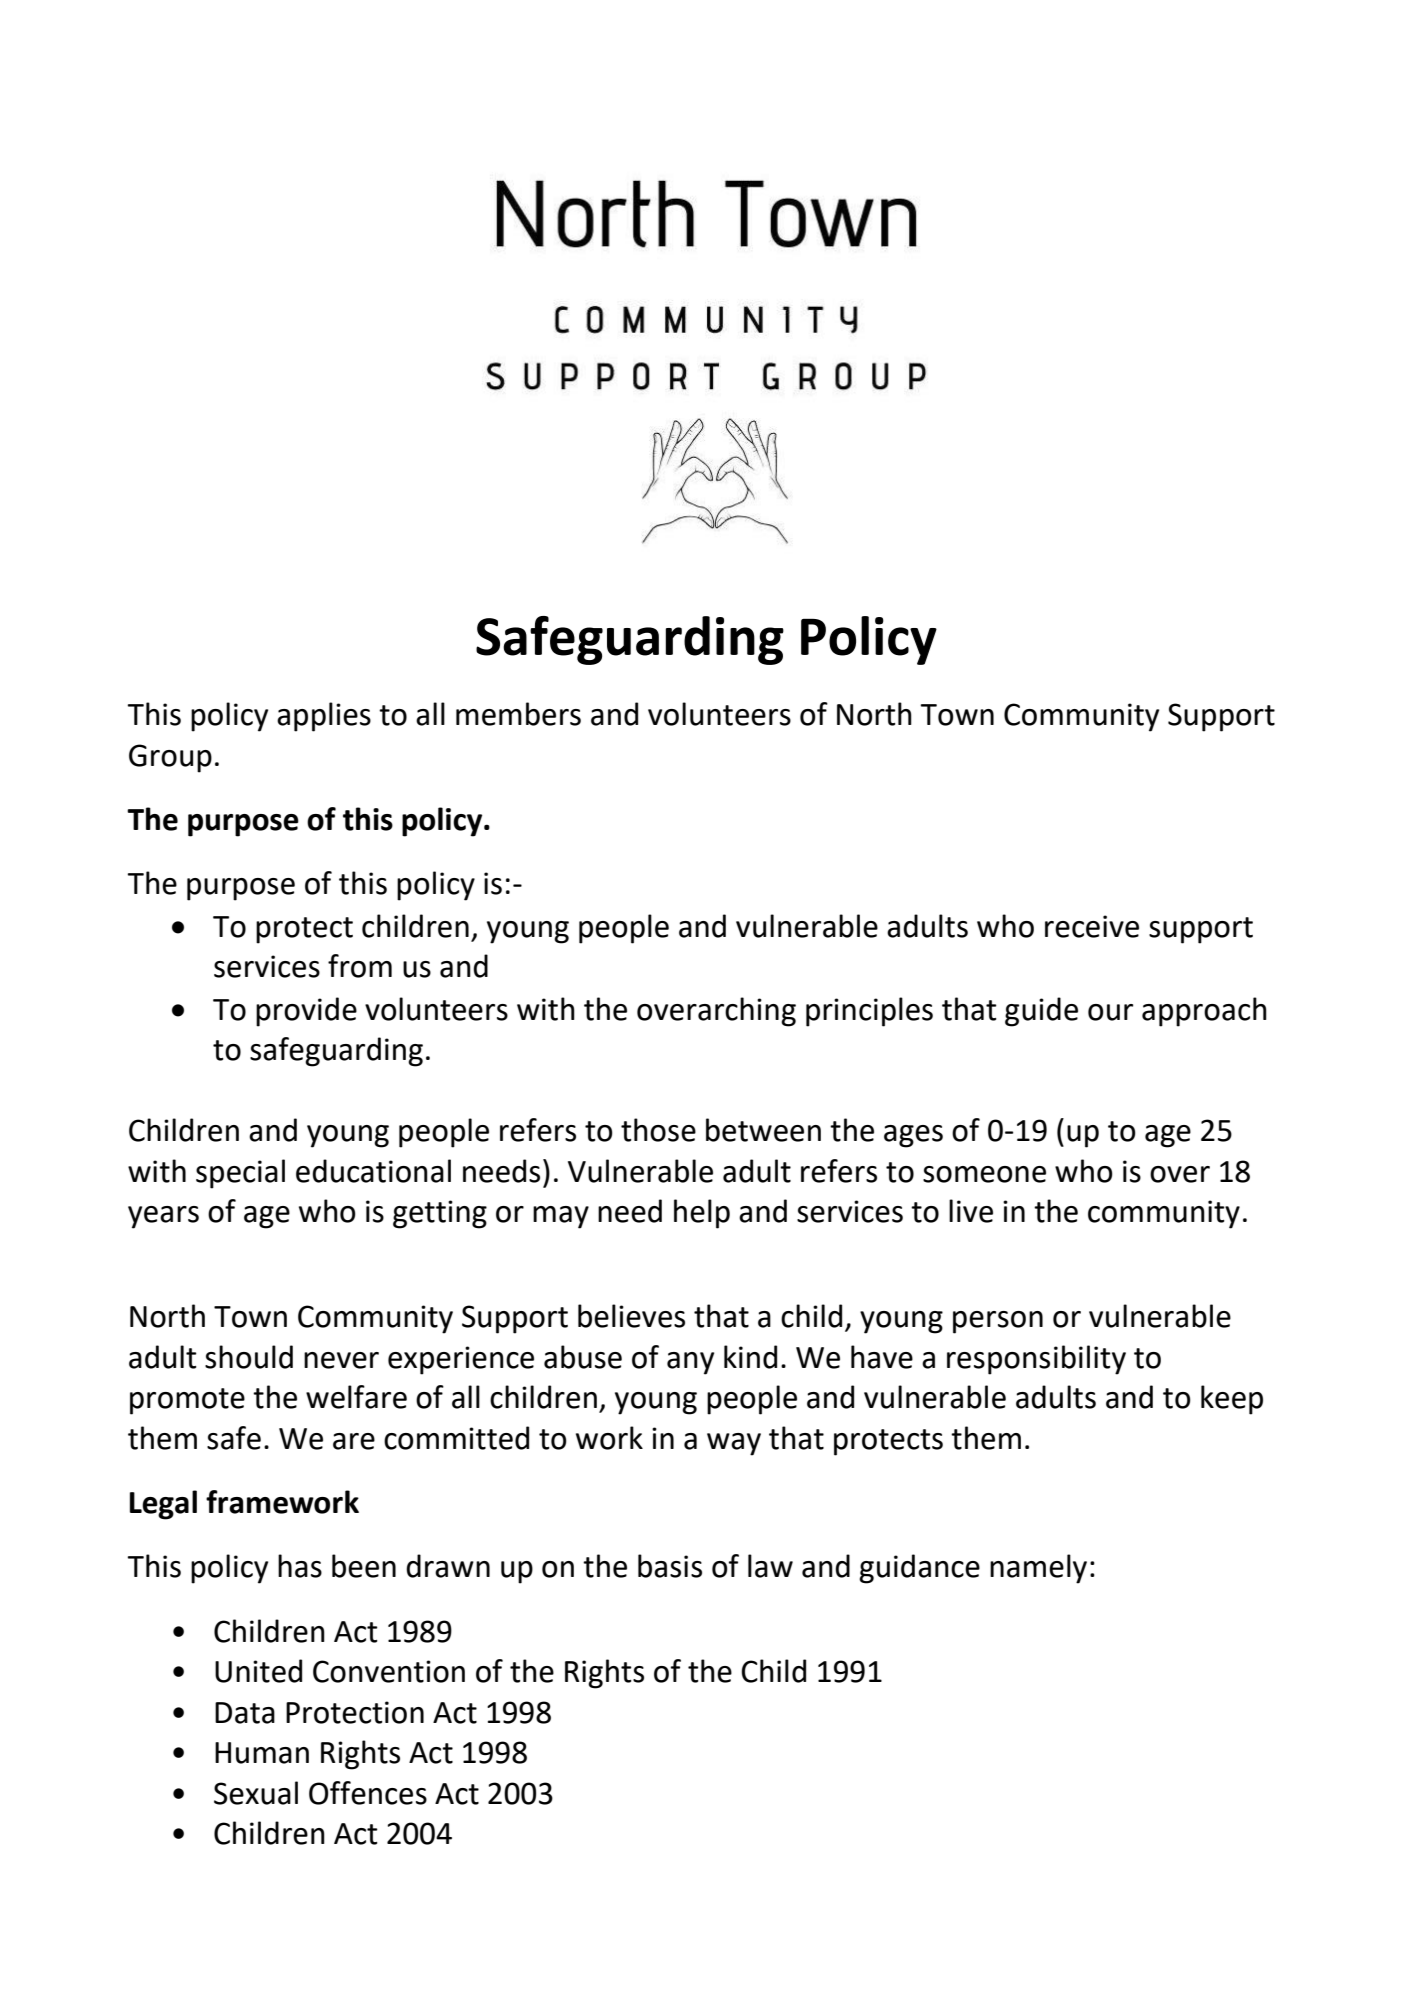  What do you see at coordinates (1092, 926) in the screenshot?
I see `receive` at bounding box center [1092, 926].
